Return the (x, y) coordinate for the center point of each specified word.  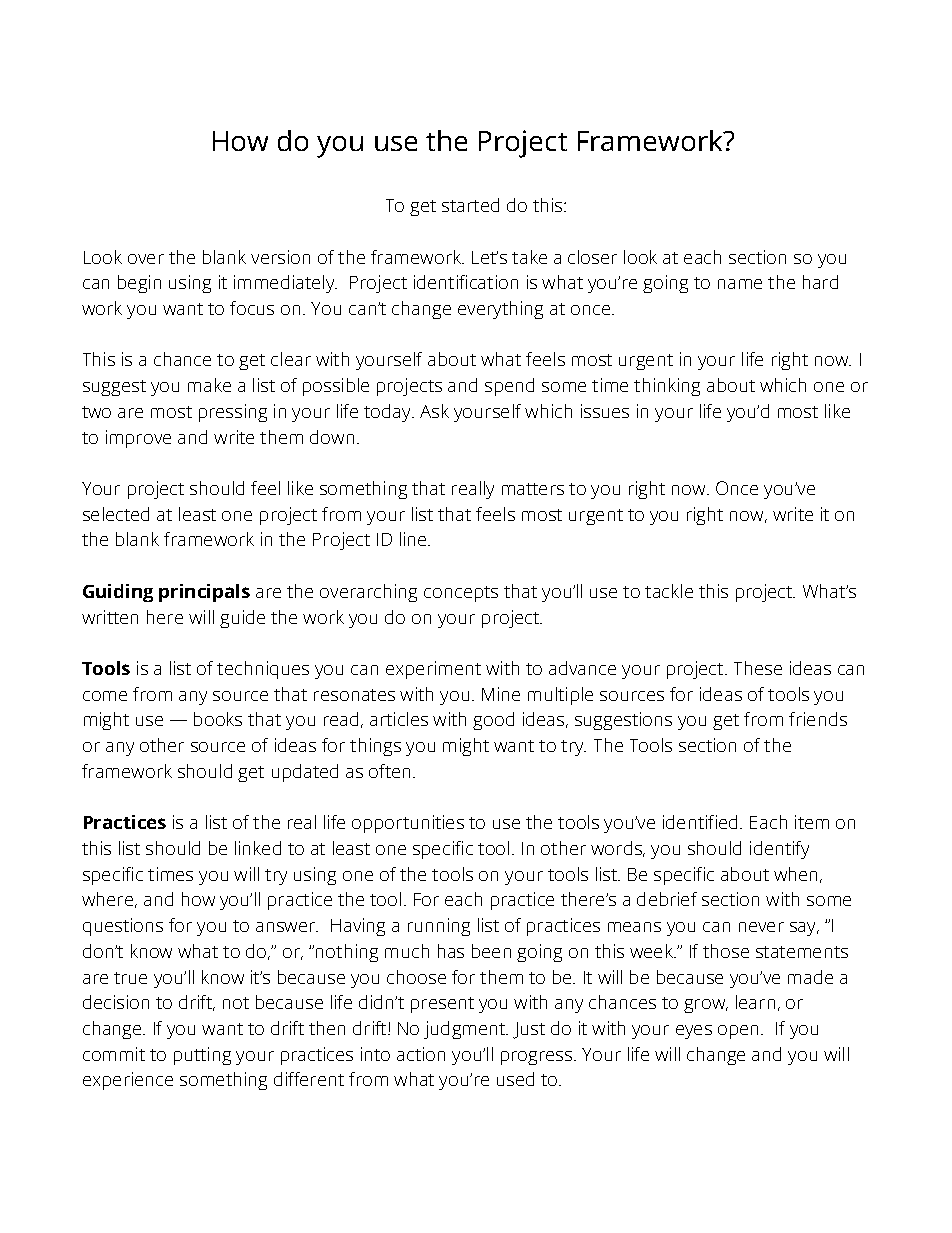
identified (700, 822)
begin (139, 284)
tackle (669, 591)
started (470, 205)
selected (116, 514)
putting (202, 1056)
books (218, 719)
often (389, 771)
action (421, 1054)
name (740, 284)
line (414, 539)
